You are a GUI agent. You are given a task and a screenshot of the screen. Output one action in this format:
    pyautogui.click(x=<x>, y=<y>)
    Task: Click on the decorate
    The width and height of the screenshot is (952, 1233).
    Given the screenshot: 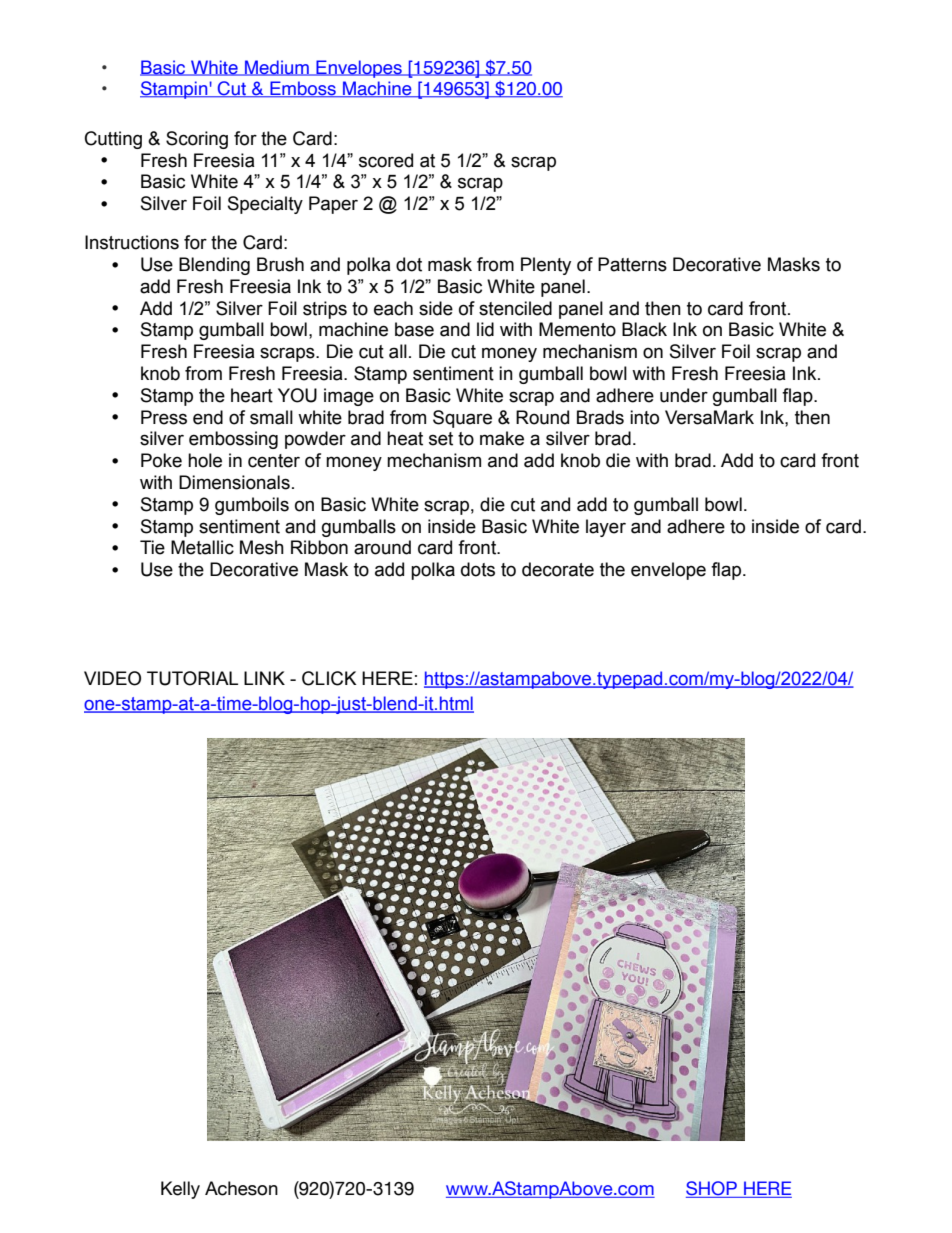 What is the action you would take?
    pyautogui.click(x=558, y=569)
